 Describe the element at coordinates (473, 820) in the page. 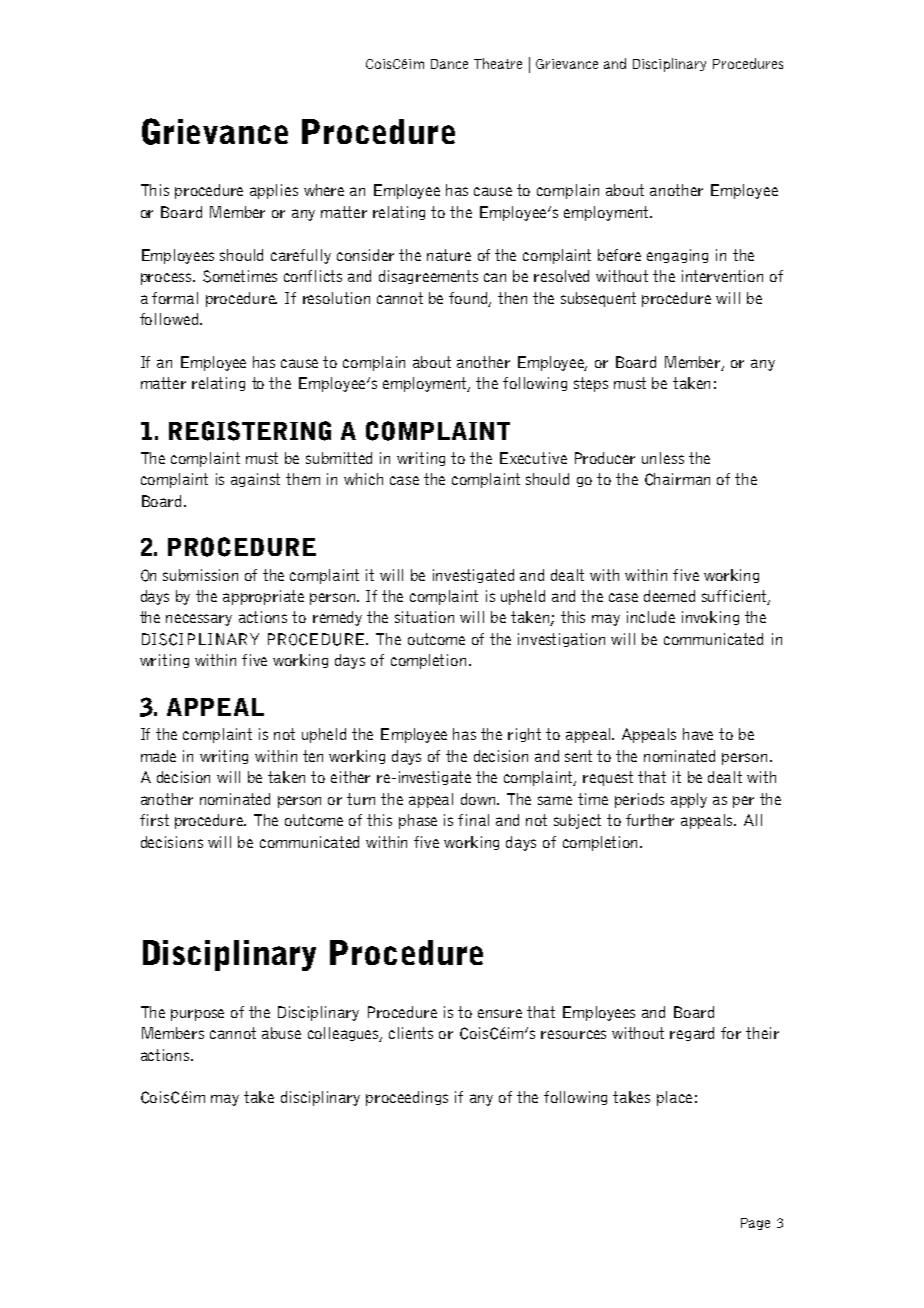

I see `final` at that location.
